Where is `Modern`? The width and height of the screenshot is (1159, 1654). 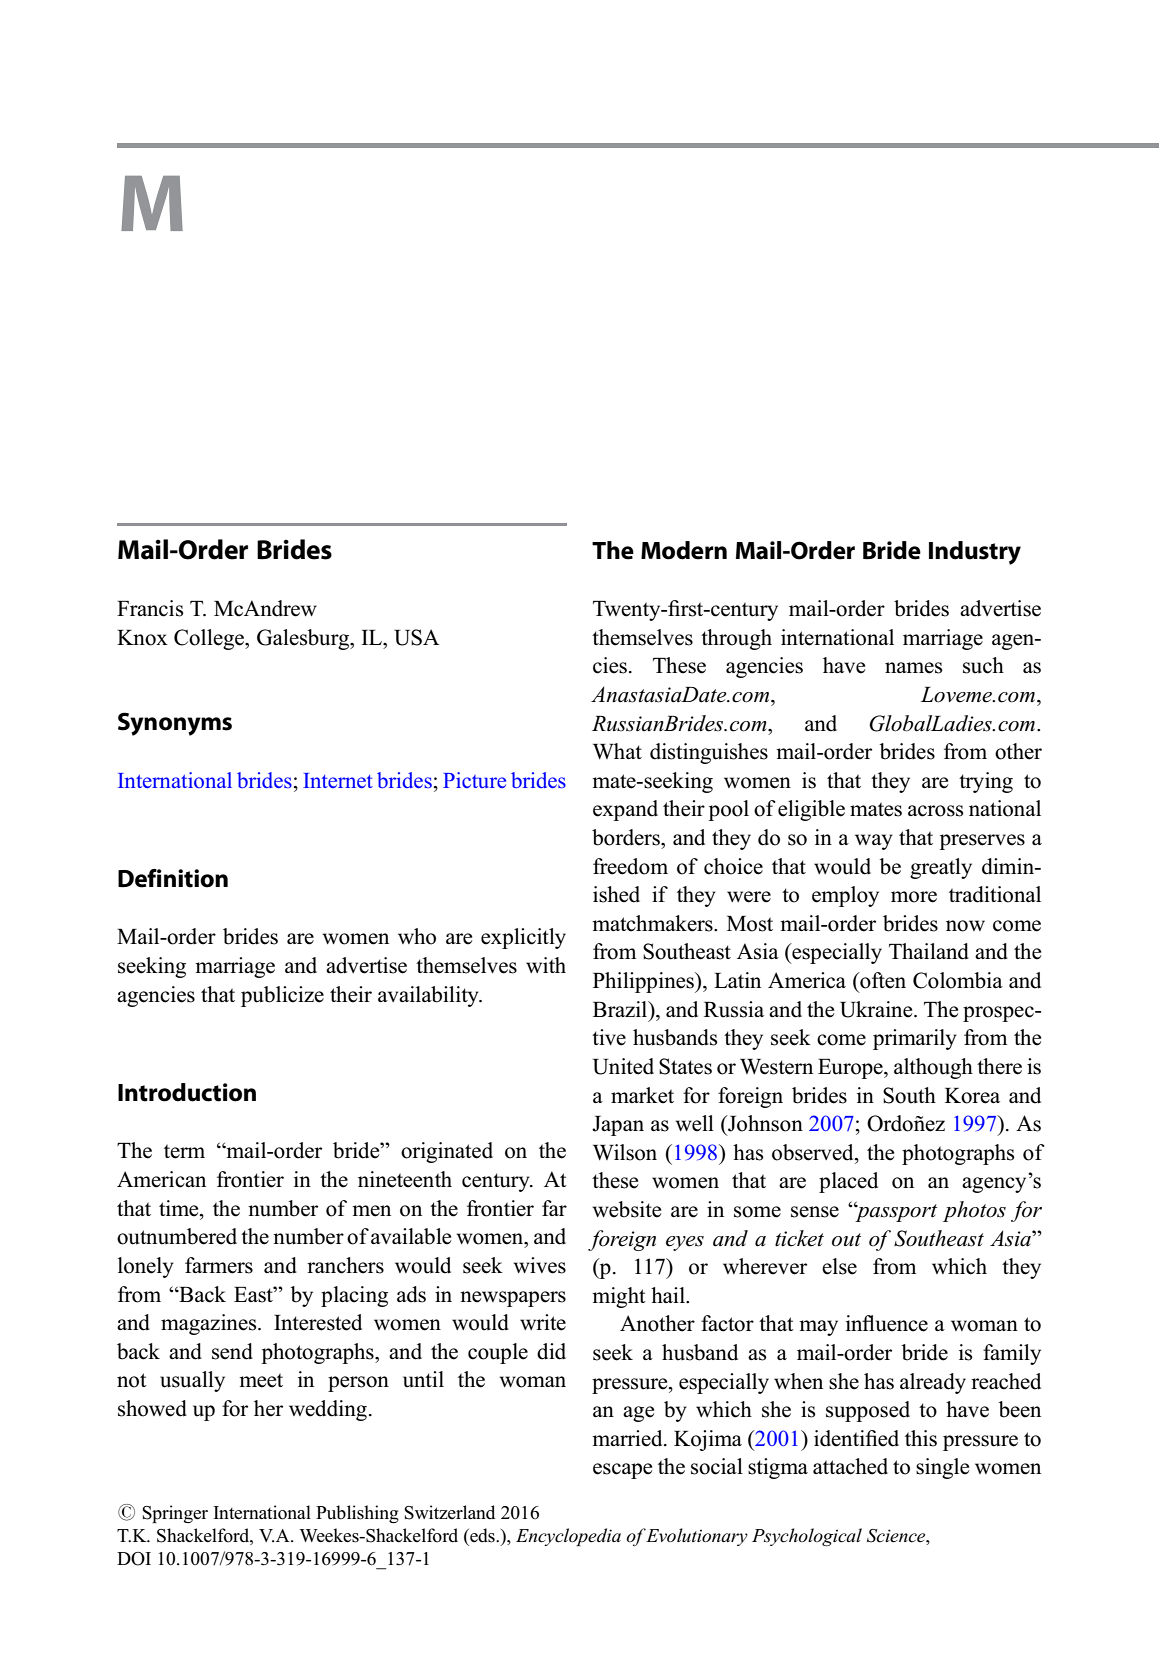
Modern is located at coordinates (684, 550).
